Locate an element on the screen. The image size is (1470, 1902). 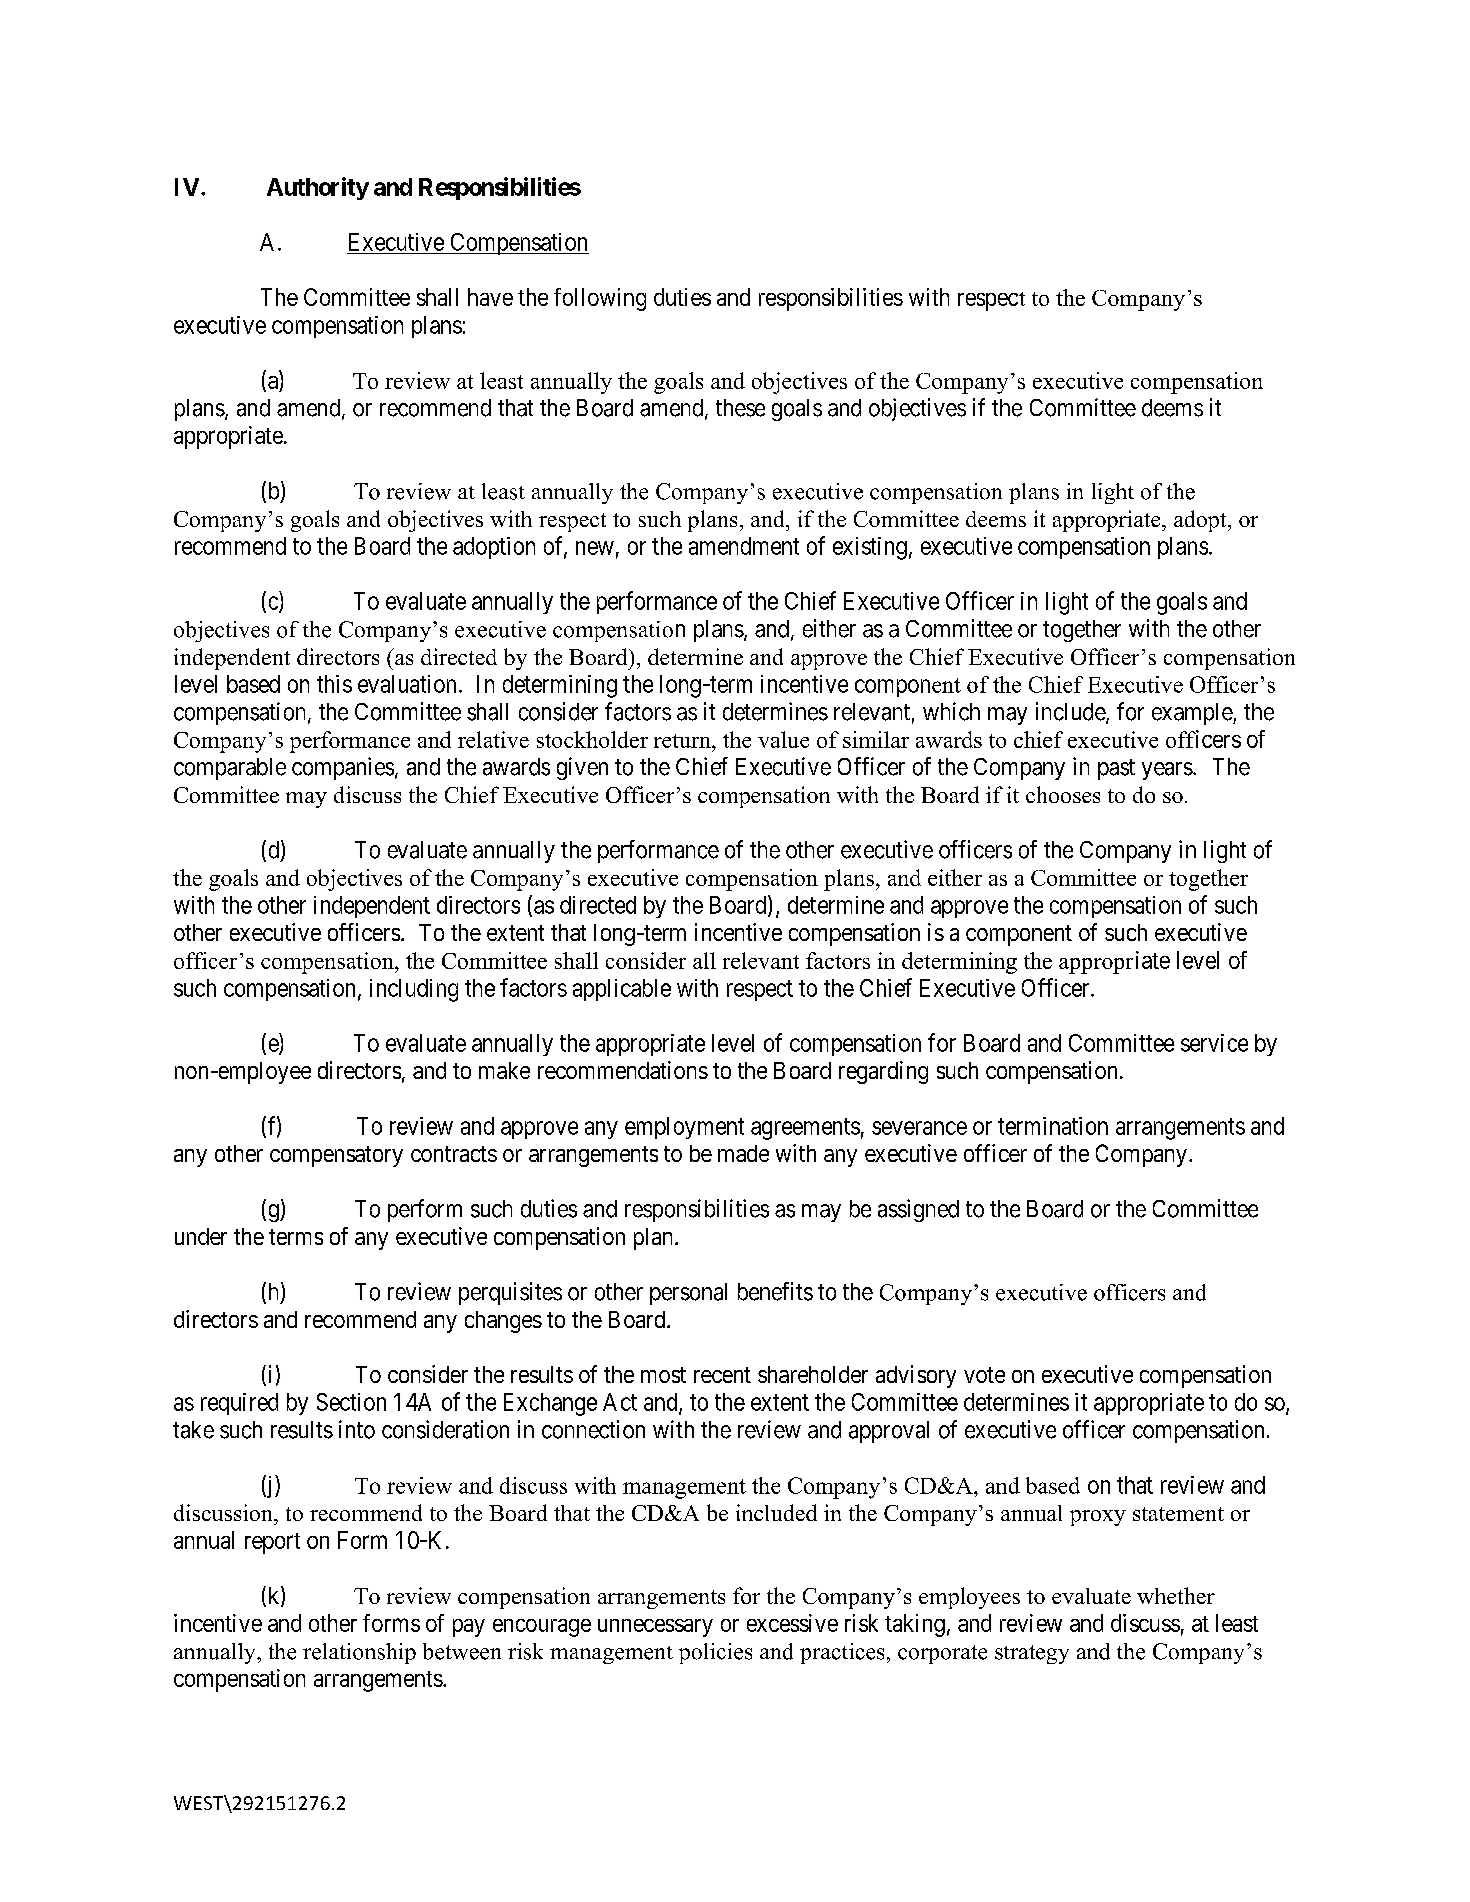
these is located at coordinates (740, 408).
